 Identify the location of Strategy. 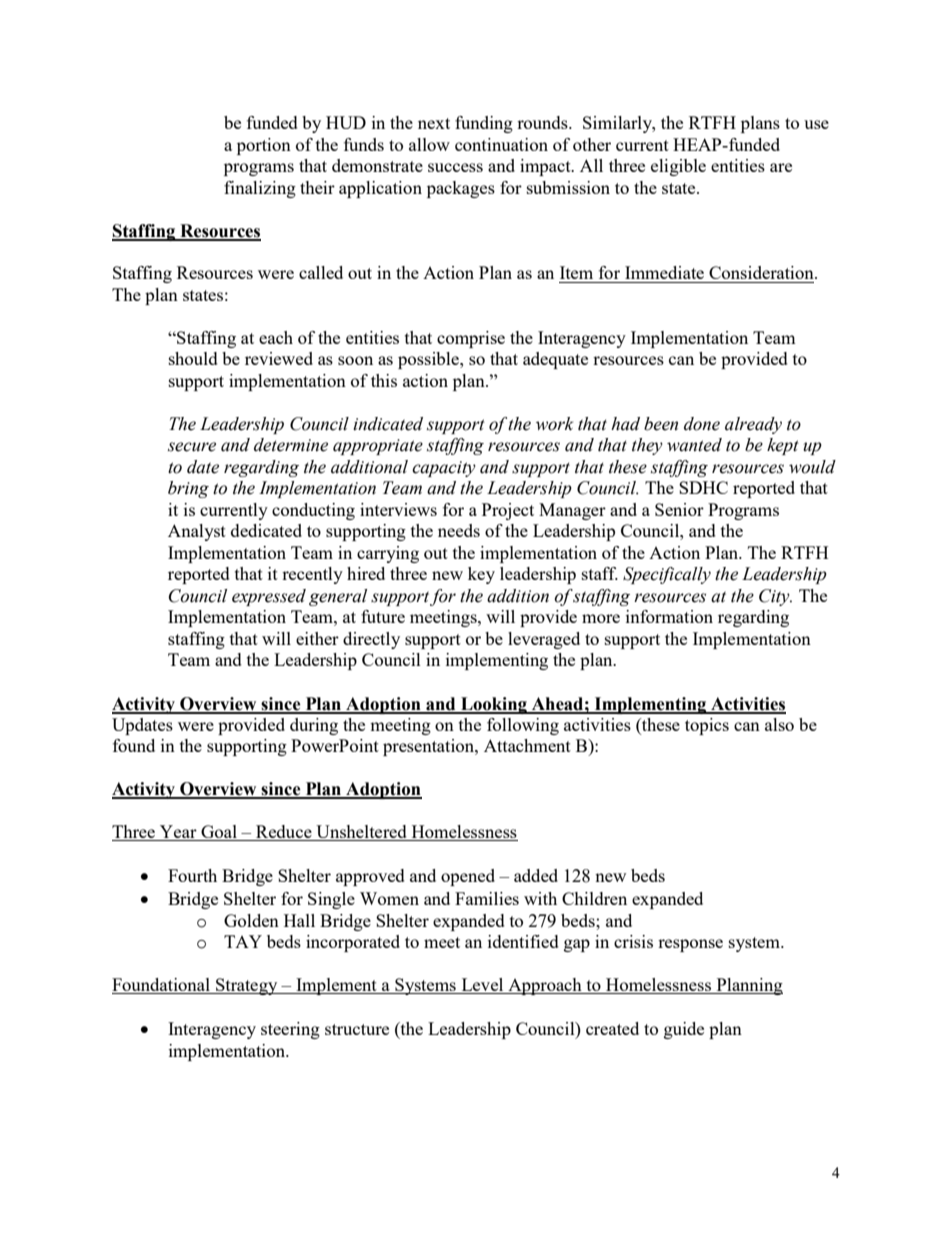
(247, 986).
